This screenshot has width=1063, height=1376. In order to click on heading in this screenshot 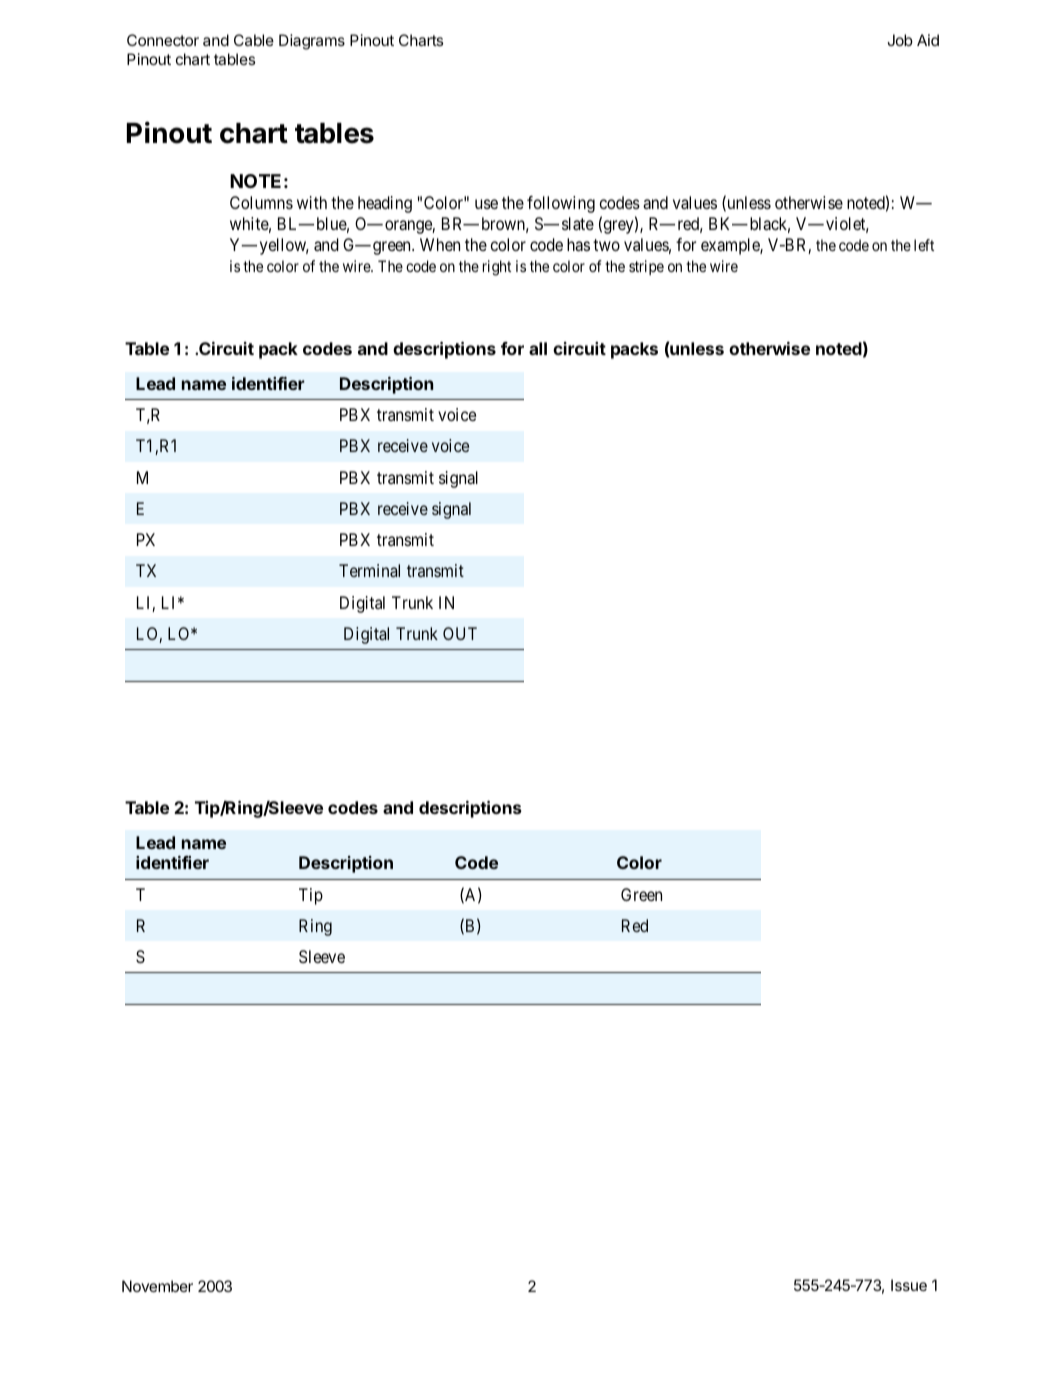, I will do `click(385, 204)`.
